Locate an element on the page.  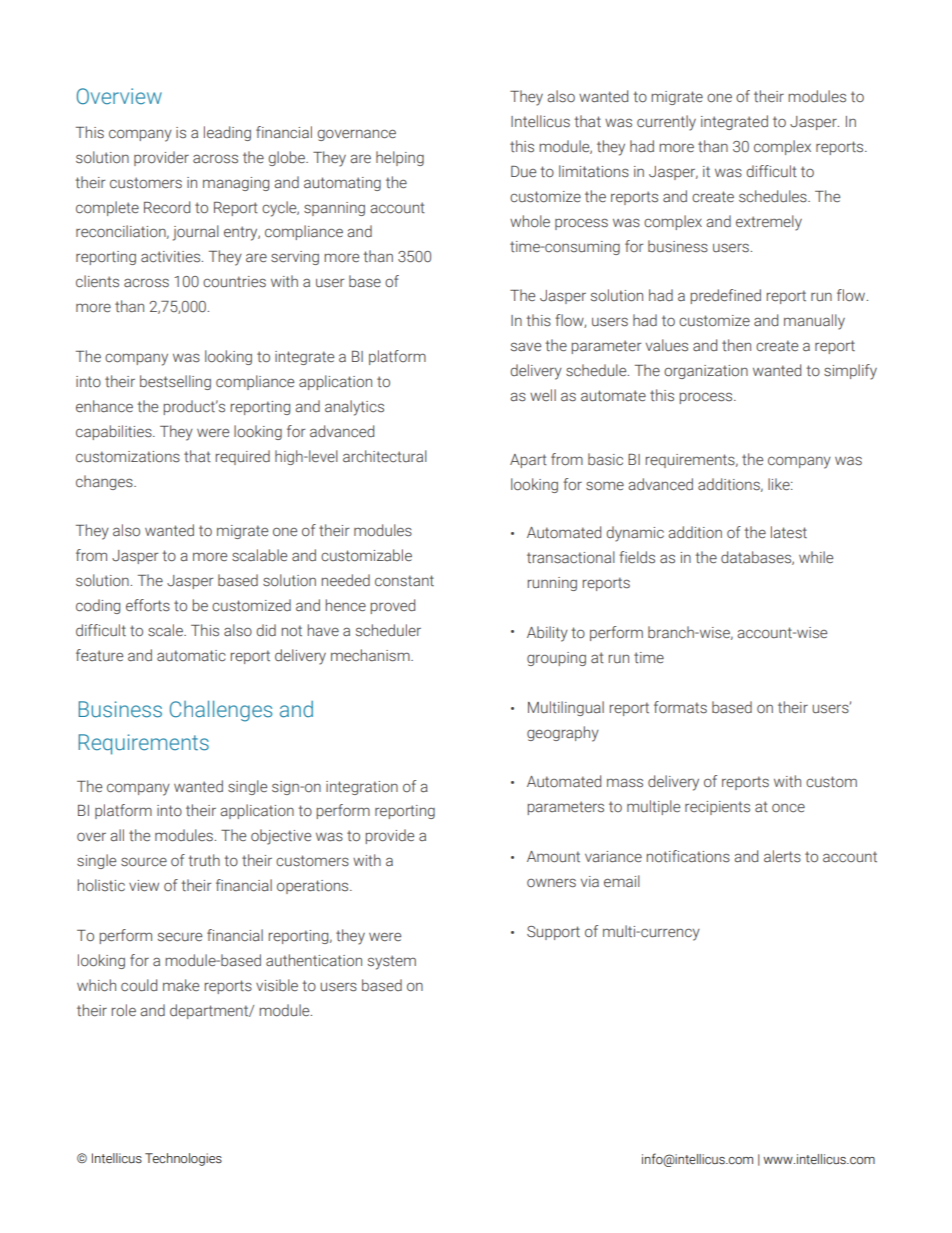
automatic is located at coordinates (191, 656).
